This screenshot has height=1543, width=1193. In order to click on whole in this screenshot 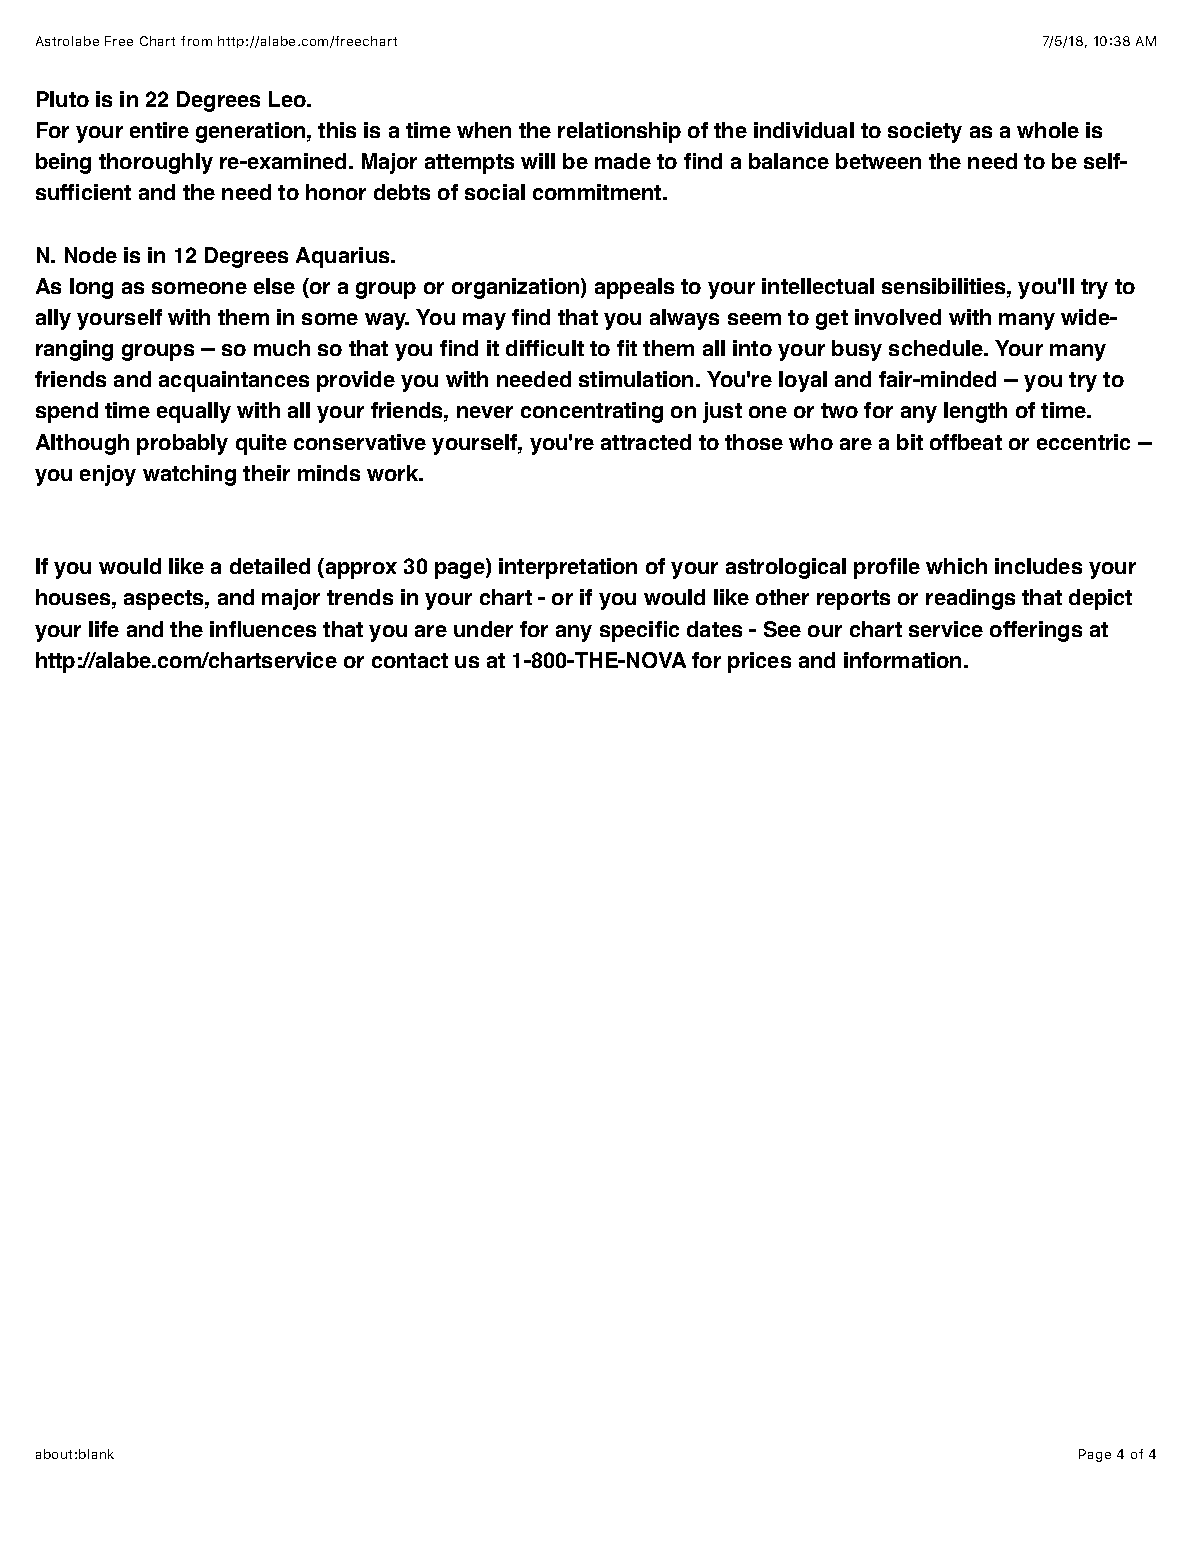, I will do `click(1048, 130)`.
